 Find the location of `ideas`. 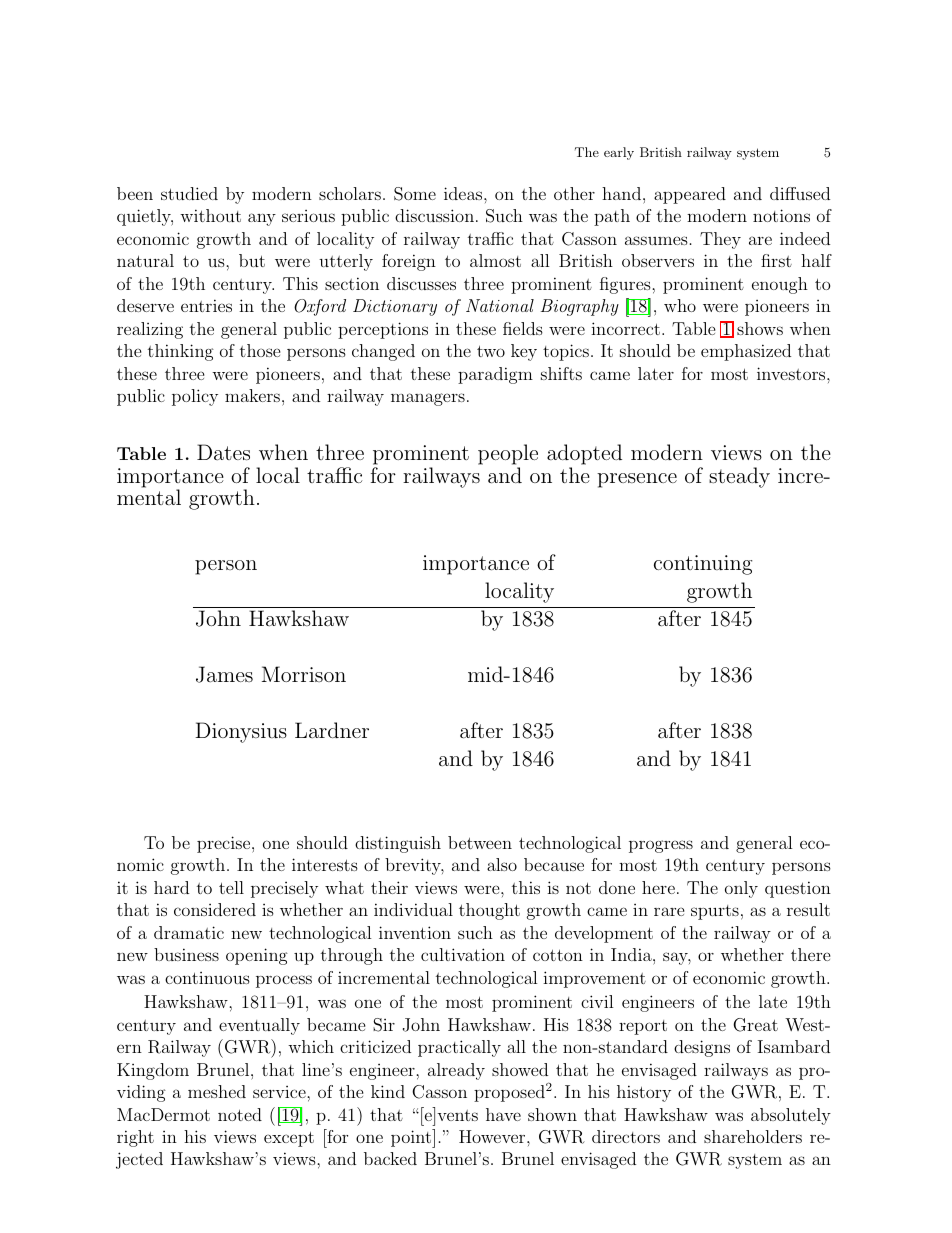

ideas is located at coordinates (464, 193).
